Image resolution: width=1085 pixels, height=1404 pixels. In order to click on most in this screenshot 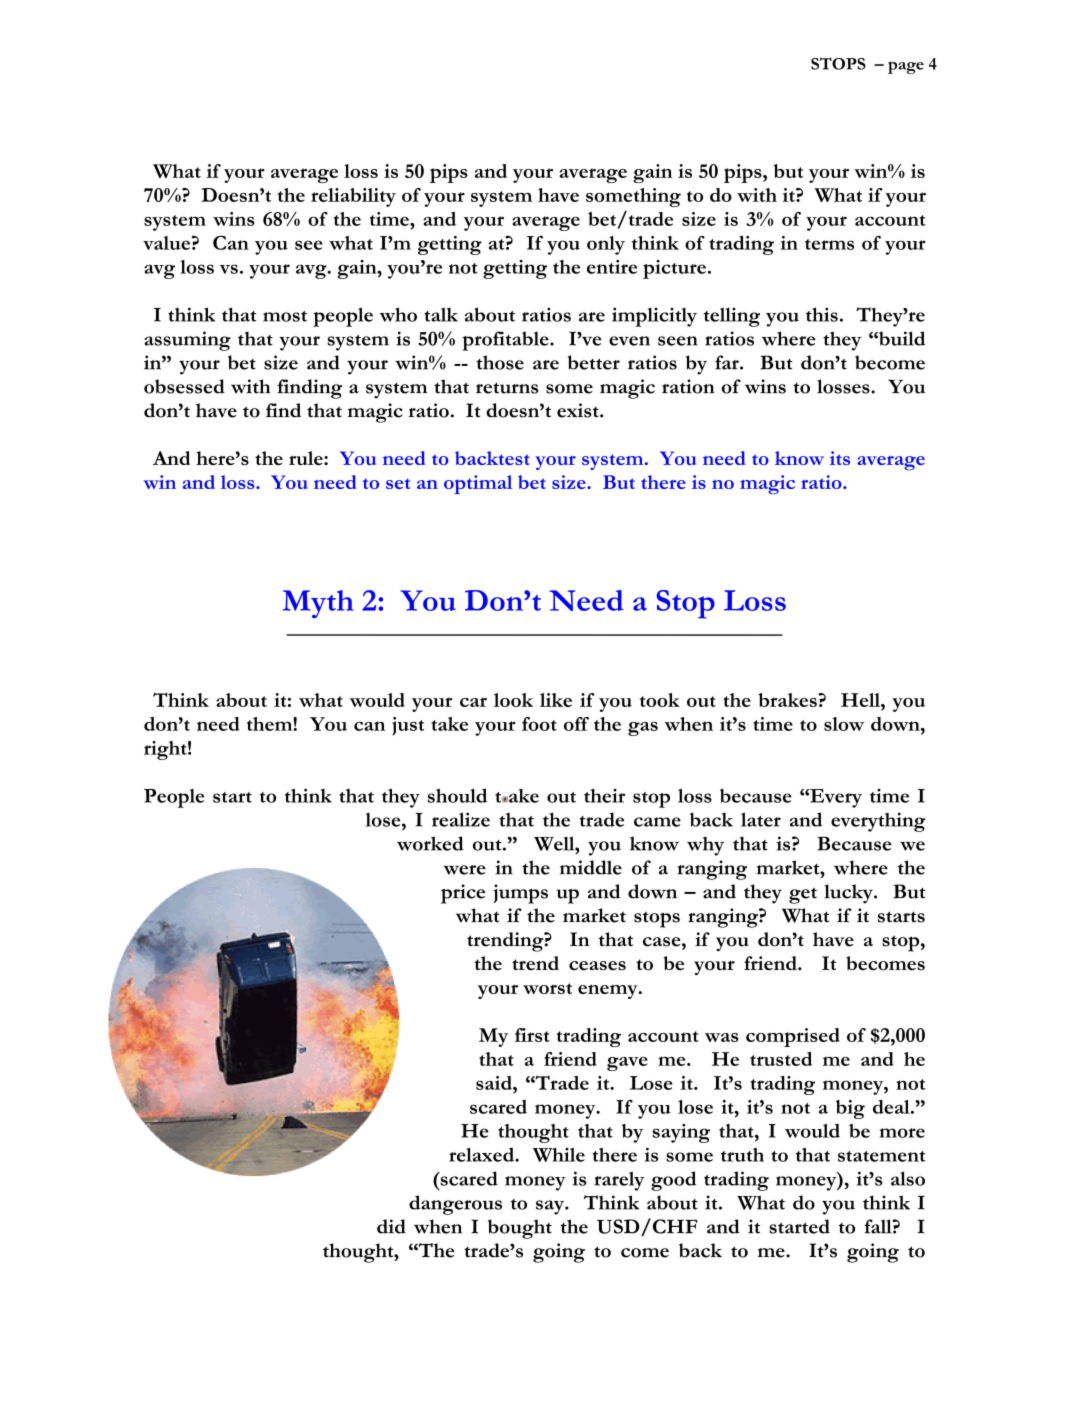, I will do `click(285, 316)`.
